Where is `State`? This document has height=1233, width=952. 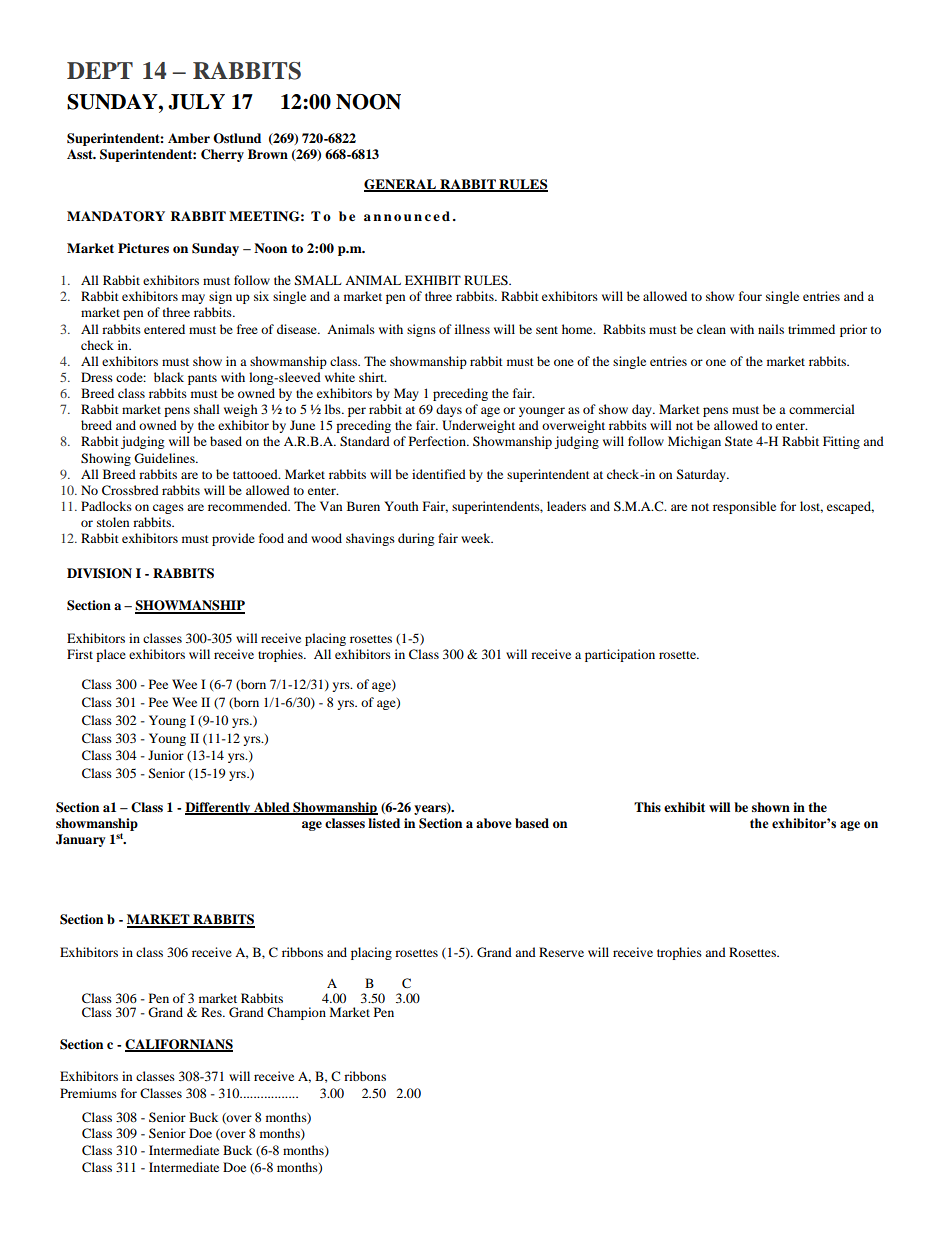 State is located at coordinates (739, 441).
